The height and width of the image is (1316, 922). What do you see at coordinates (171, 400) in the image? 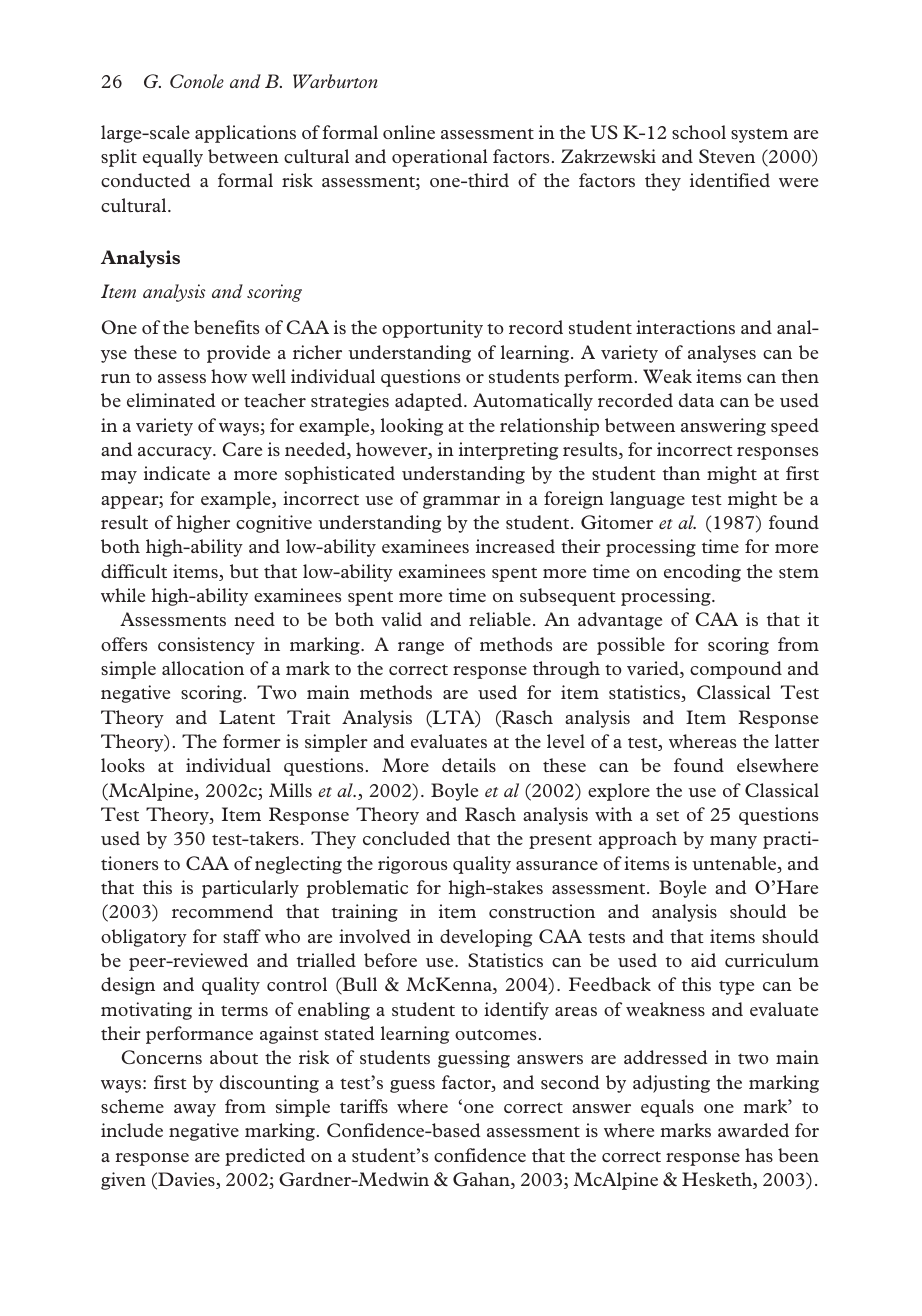
I see `eliminated` at bounding box center [171, 400].
